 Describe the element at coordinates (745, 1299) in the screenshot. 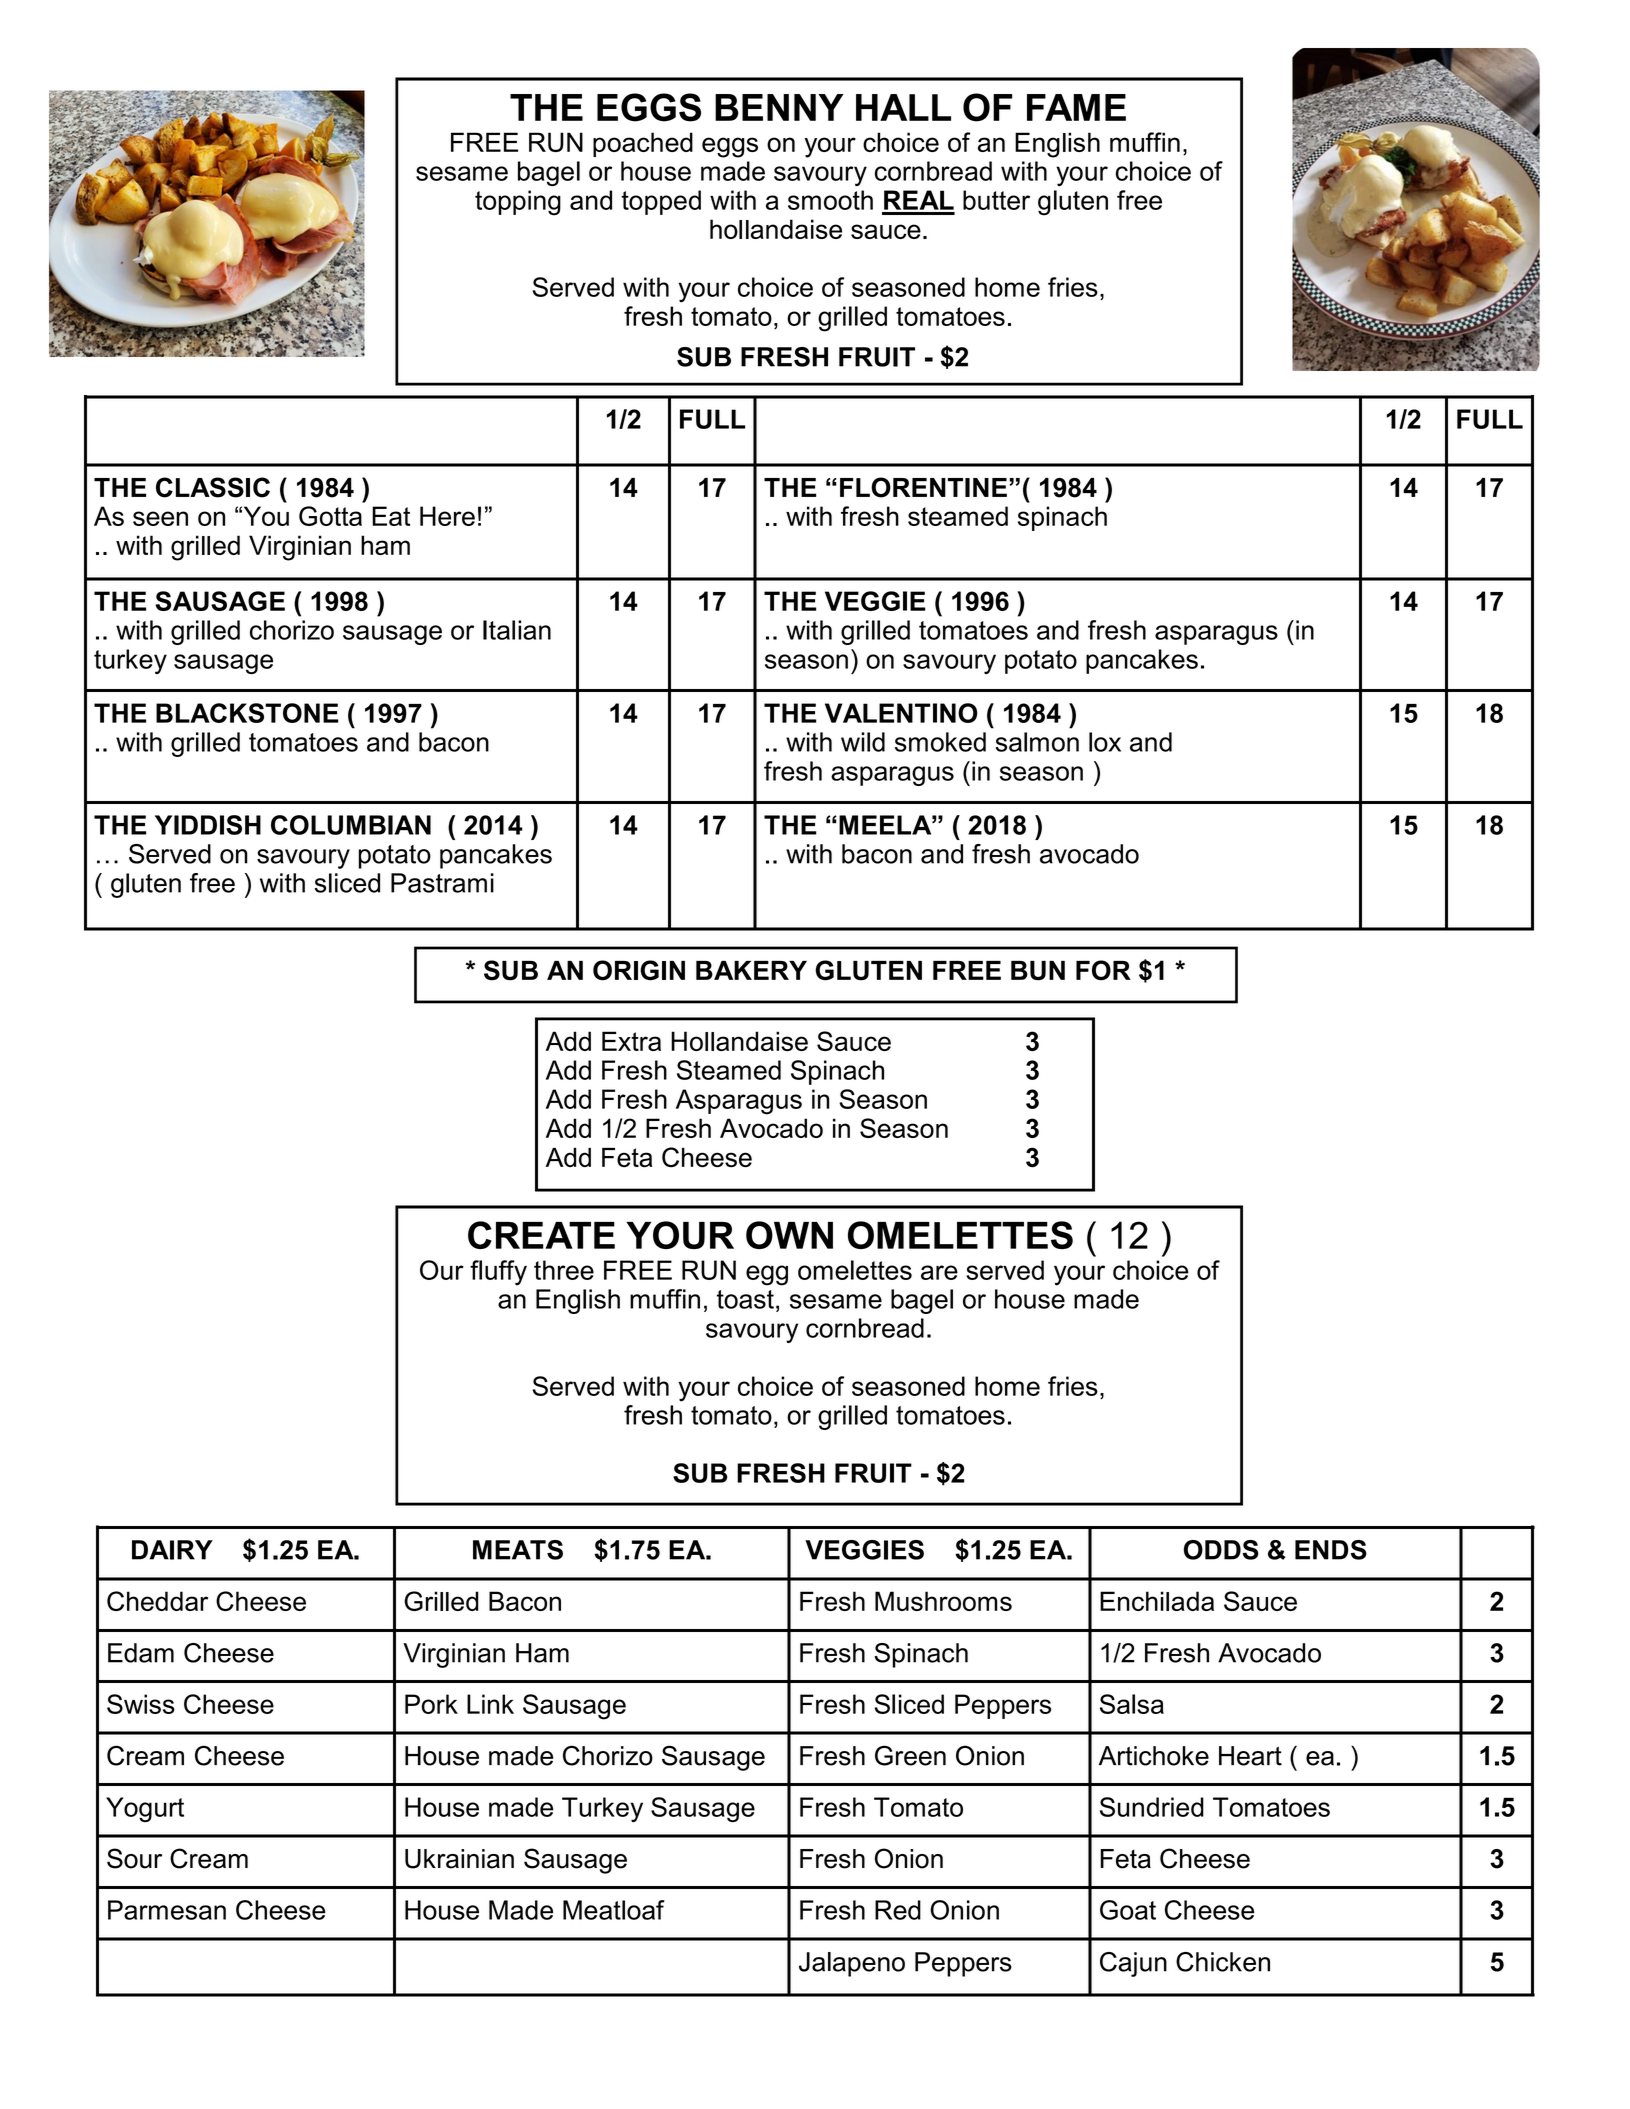

I see `toast` at that location.
